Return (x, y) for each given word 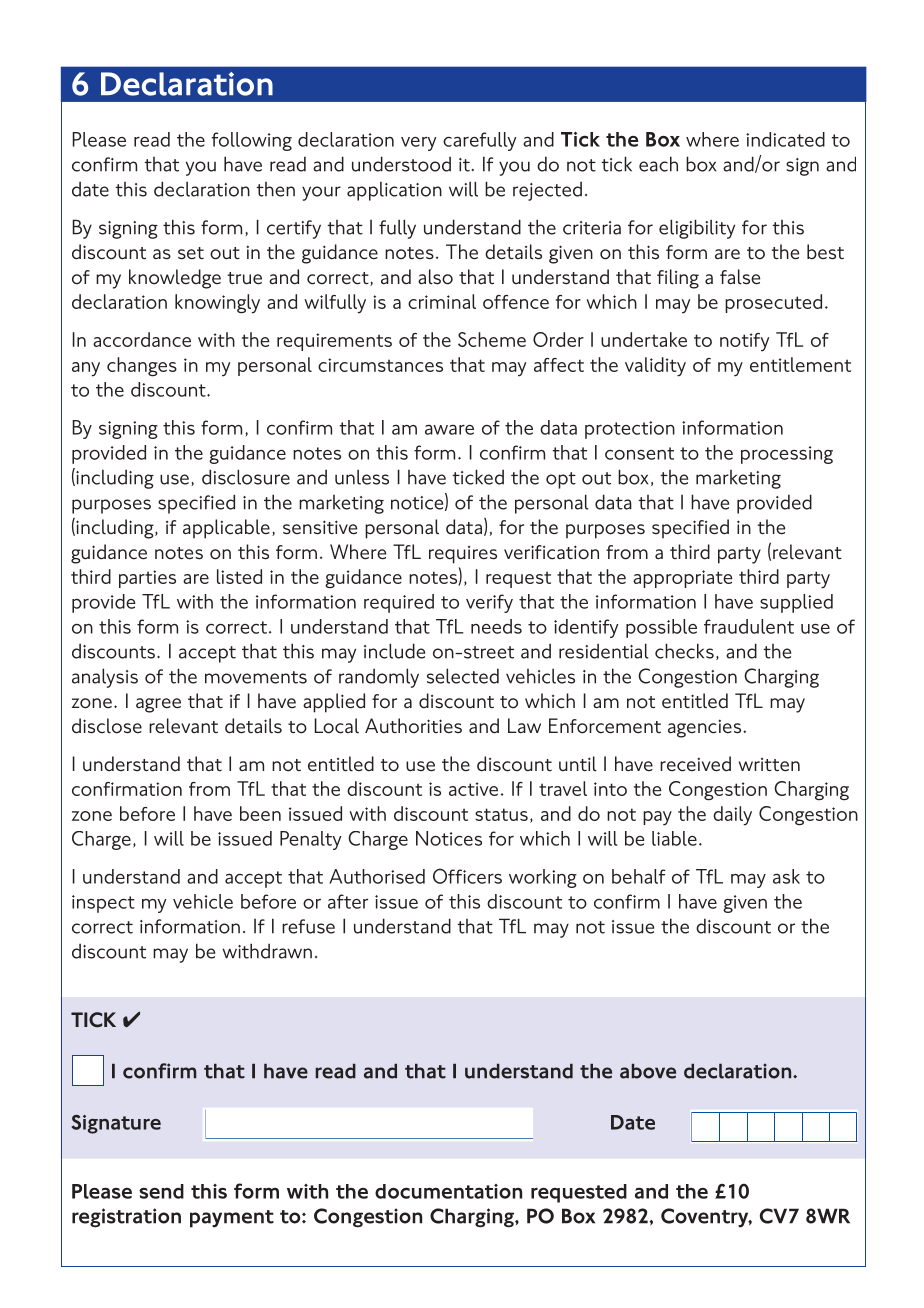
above (648, 1071)
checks (684, 651)
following (252, 141)
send (161, 1191)
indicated (785, 139)
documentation (448, 1191)
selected (463, 676)
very (419, 143)
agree (158, 705)
